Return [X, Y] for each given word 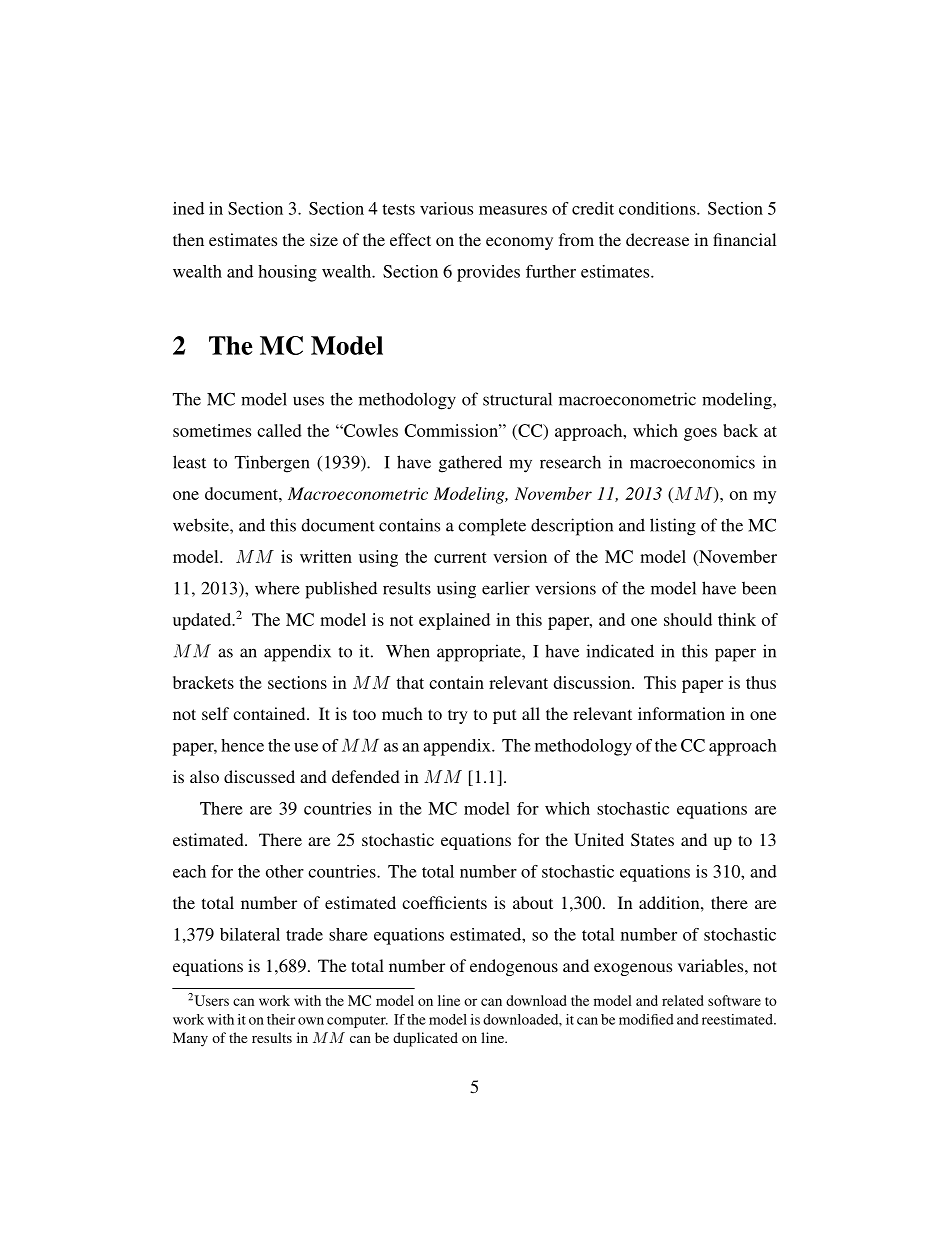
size [324, 239]
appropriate [480, 653]
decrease [657, 239]
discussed [259, 776]
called [279, 430]
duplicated [425, 1039]
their [281, 1019]
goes [700, 434]
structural [517, 399]
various [446, 208]
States [652, 840]
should [688, 619]
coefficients [444, 902]
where [277, 588]
